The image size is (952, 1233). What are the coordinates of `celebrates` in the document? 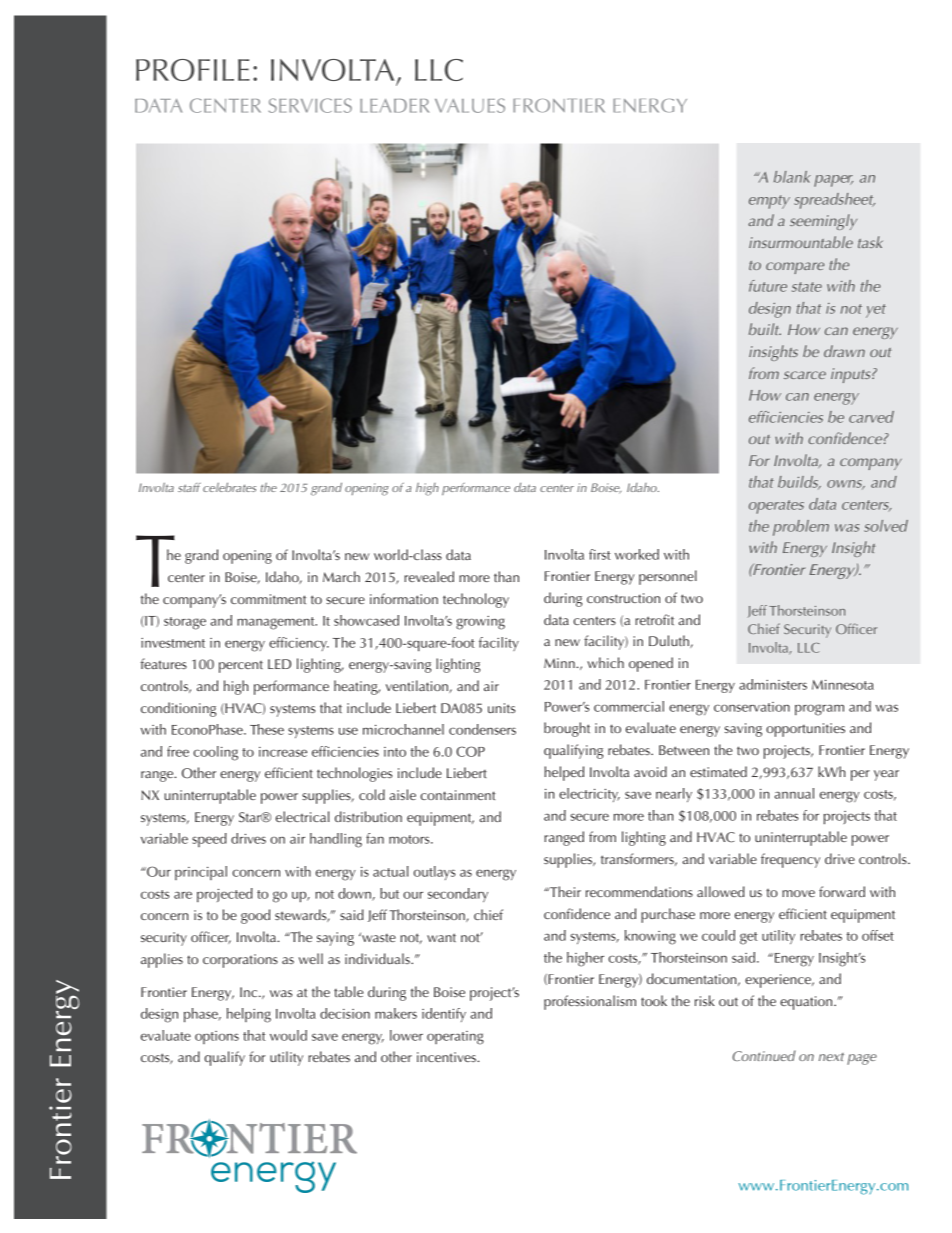 It's located at (229, 487).
